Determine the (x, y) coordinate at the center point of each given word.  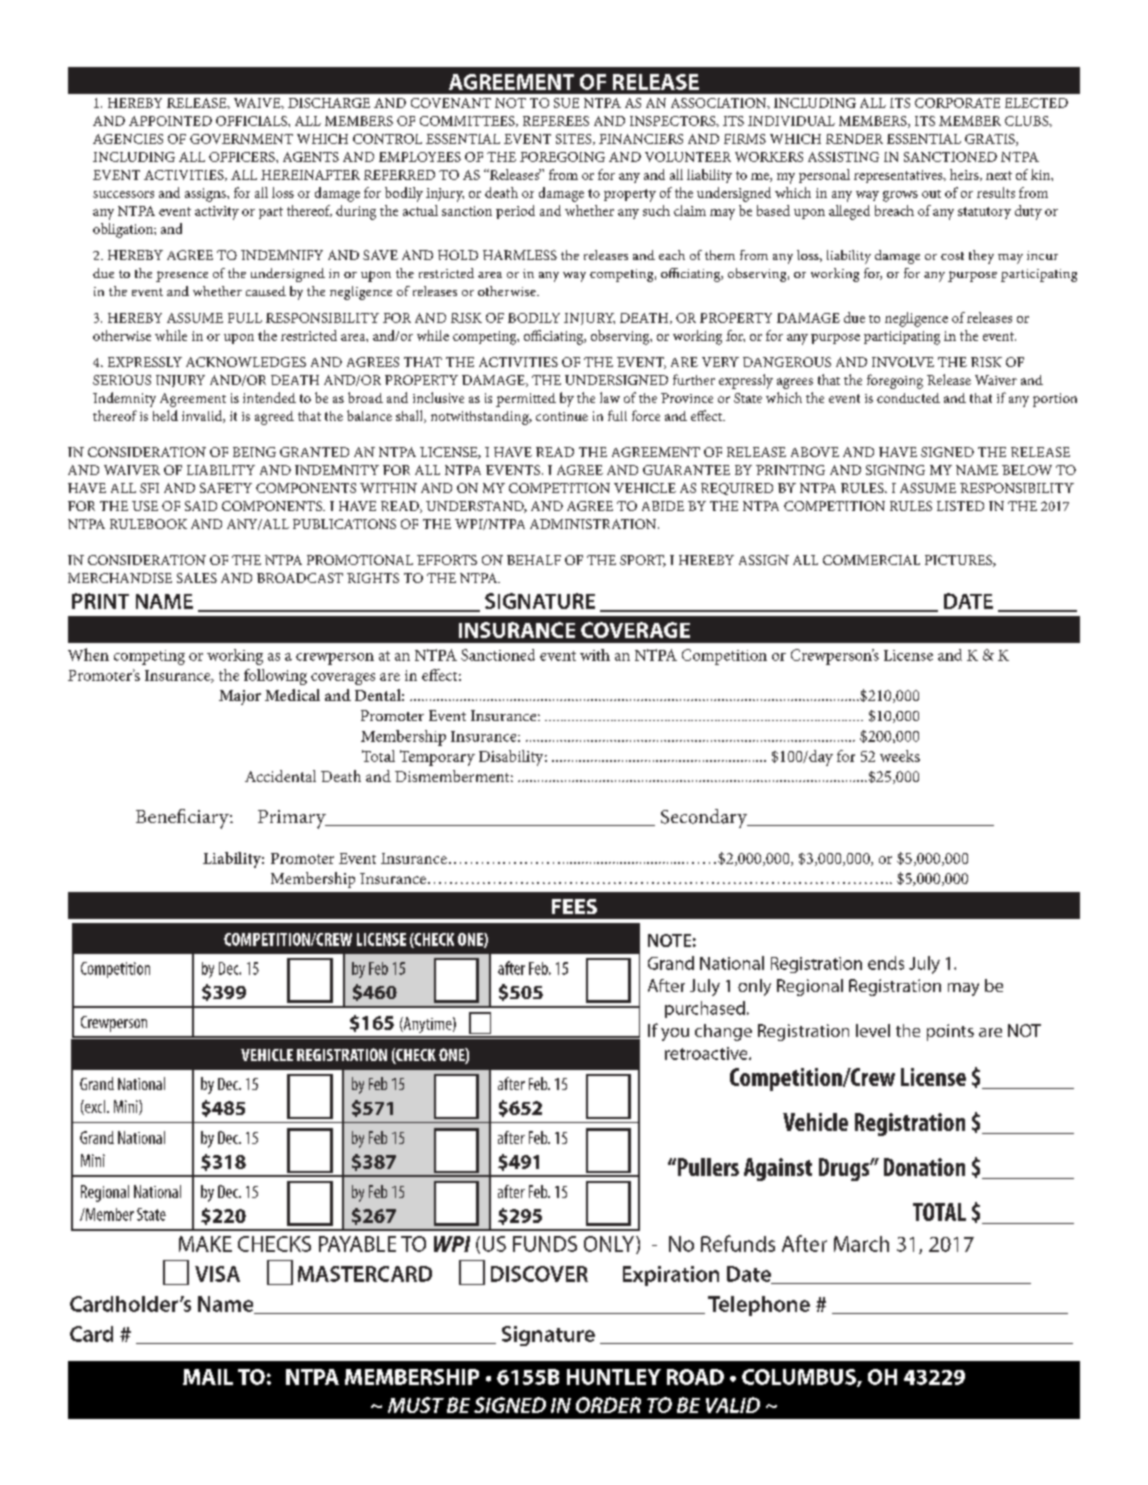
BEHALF (534, 560)
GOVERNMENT (241, 139)
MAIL (208, 1377)
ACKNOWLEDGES (246, 362)
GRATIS (991, 140)
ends (886, 963)
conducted (908, 398)
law (610, 397)
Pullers (707, 1167)
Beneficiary (183, 819)
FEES (574, 906)
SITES (575, 139)
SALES (197, 578)
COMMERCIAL (871, 560)
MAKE (205, 1244)
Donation (924, 1167)
